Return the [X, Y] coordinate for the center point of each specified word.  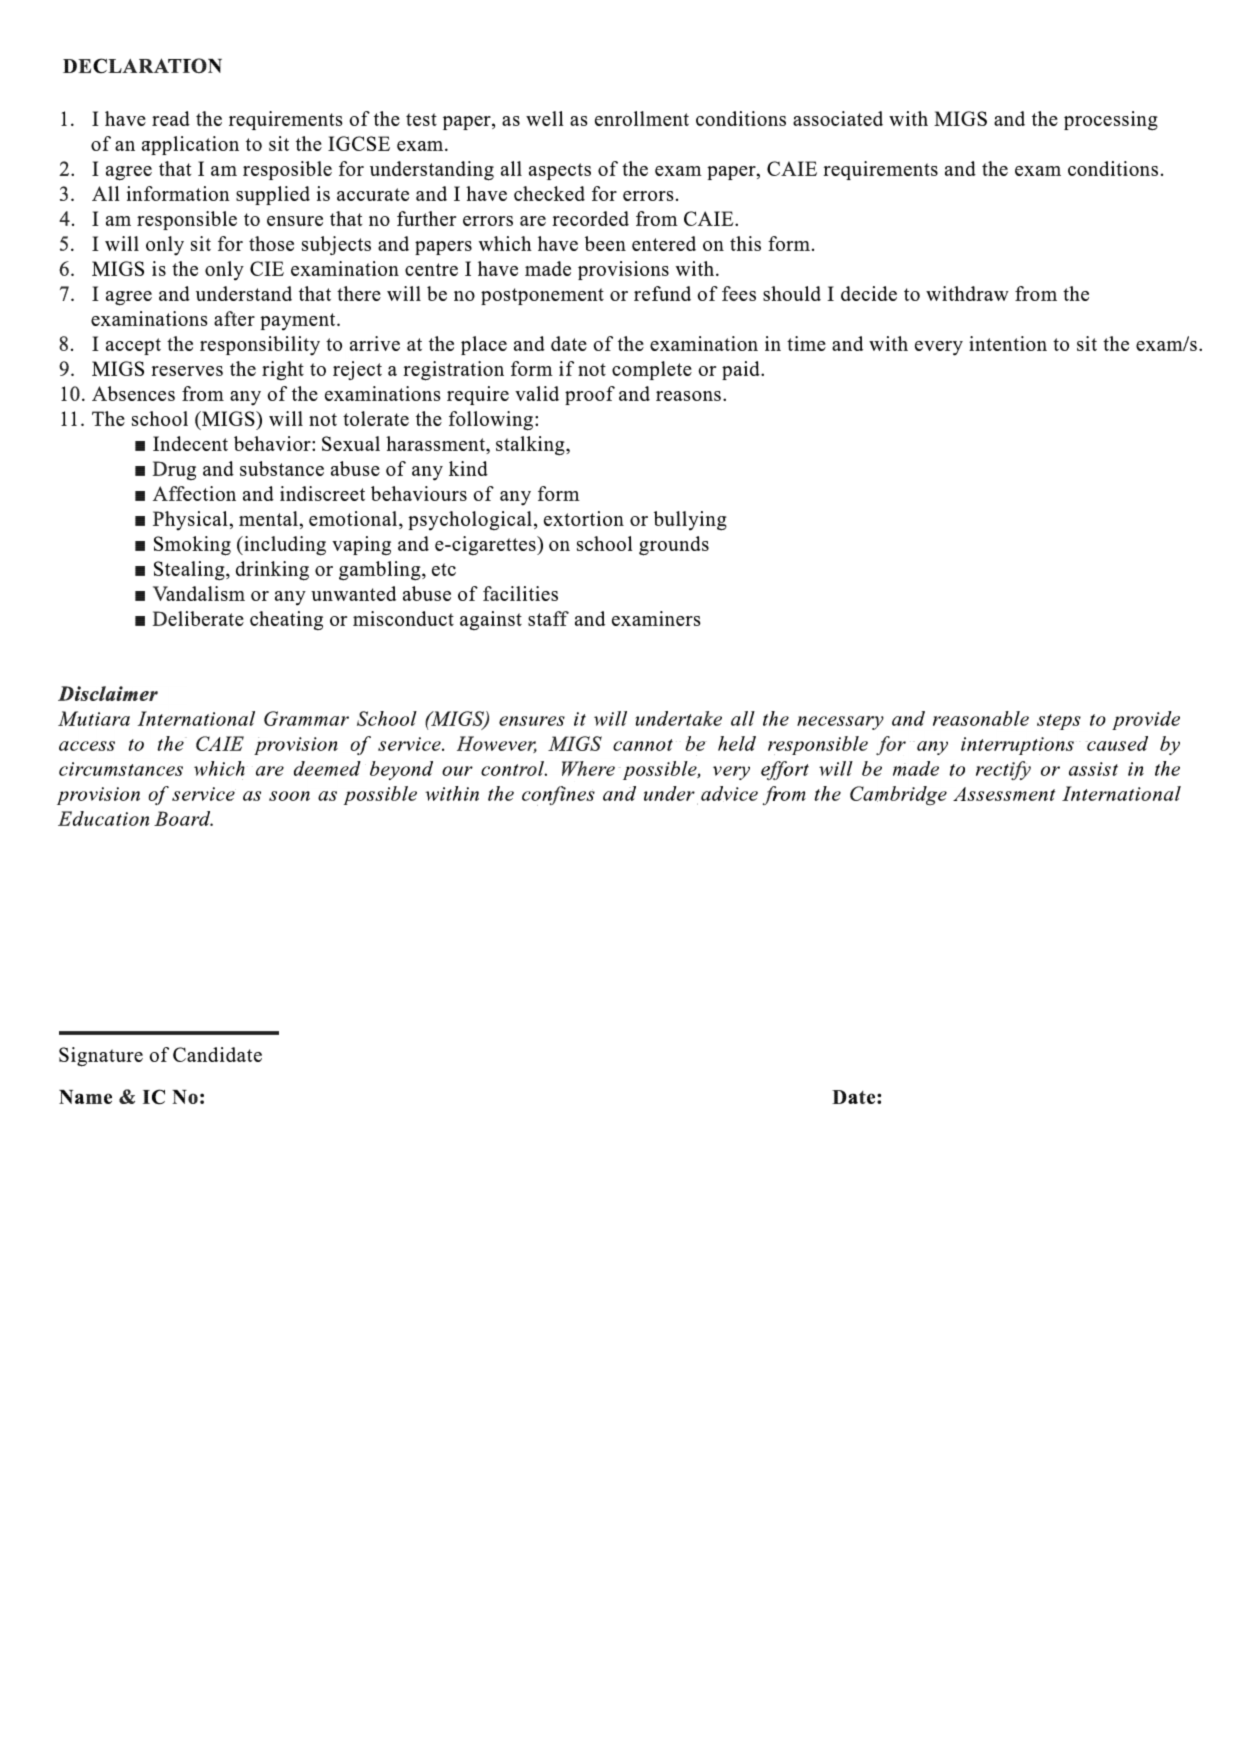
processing [1111, 121]
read [171, 118]
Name [85, 1097]
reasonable [981, 718]
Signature [101, 1057]
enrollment [642, 118]
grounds [674, 546]
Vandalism [199, 593]
